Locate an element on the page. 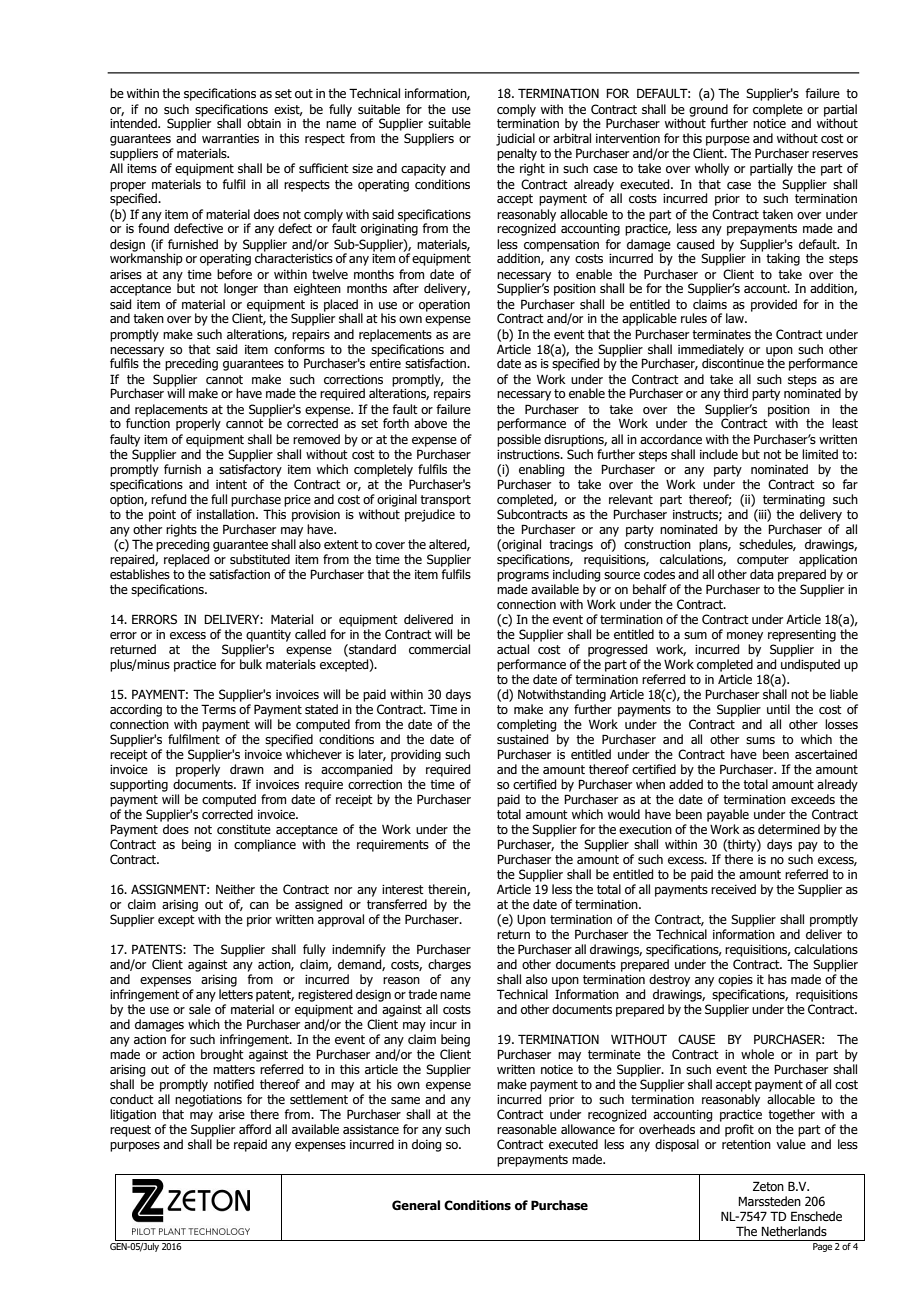 This document has height=1308, width=924. judicial is located at coordinates (515, 139).
